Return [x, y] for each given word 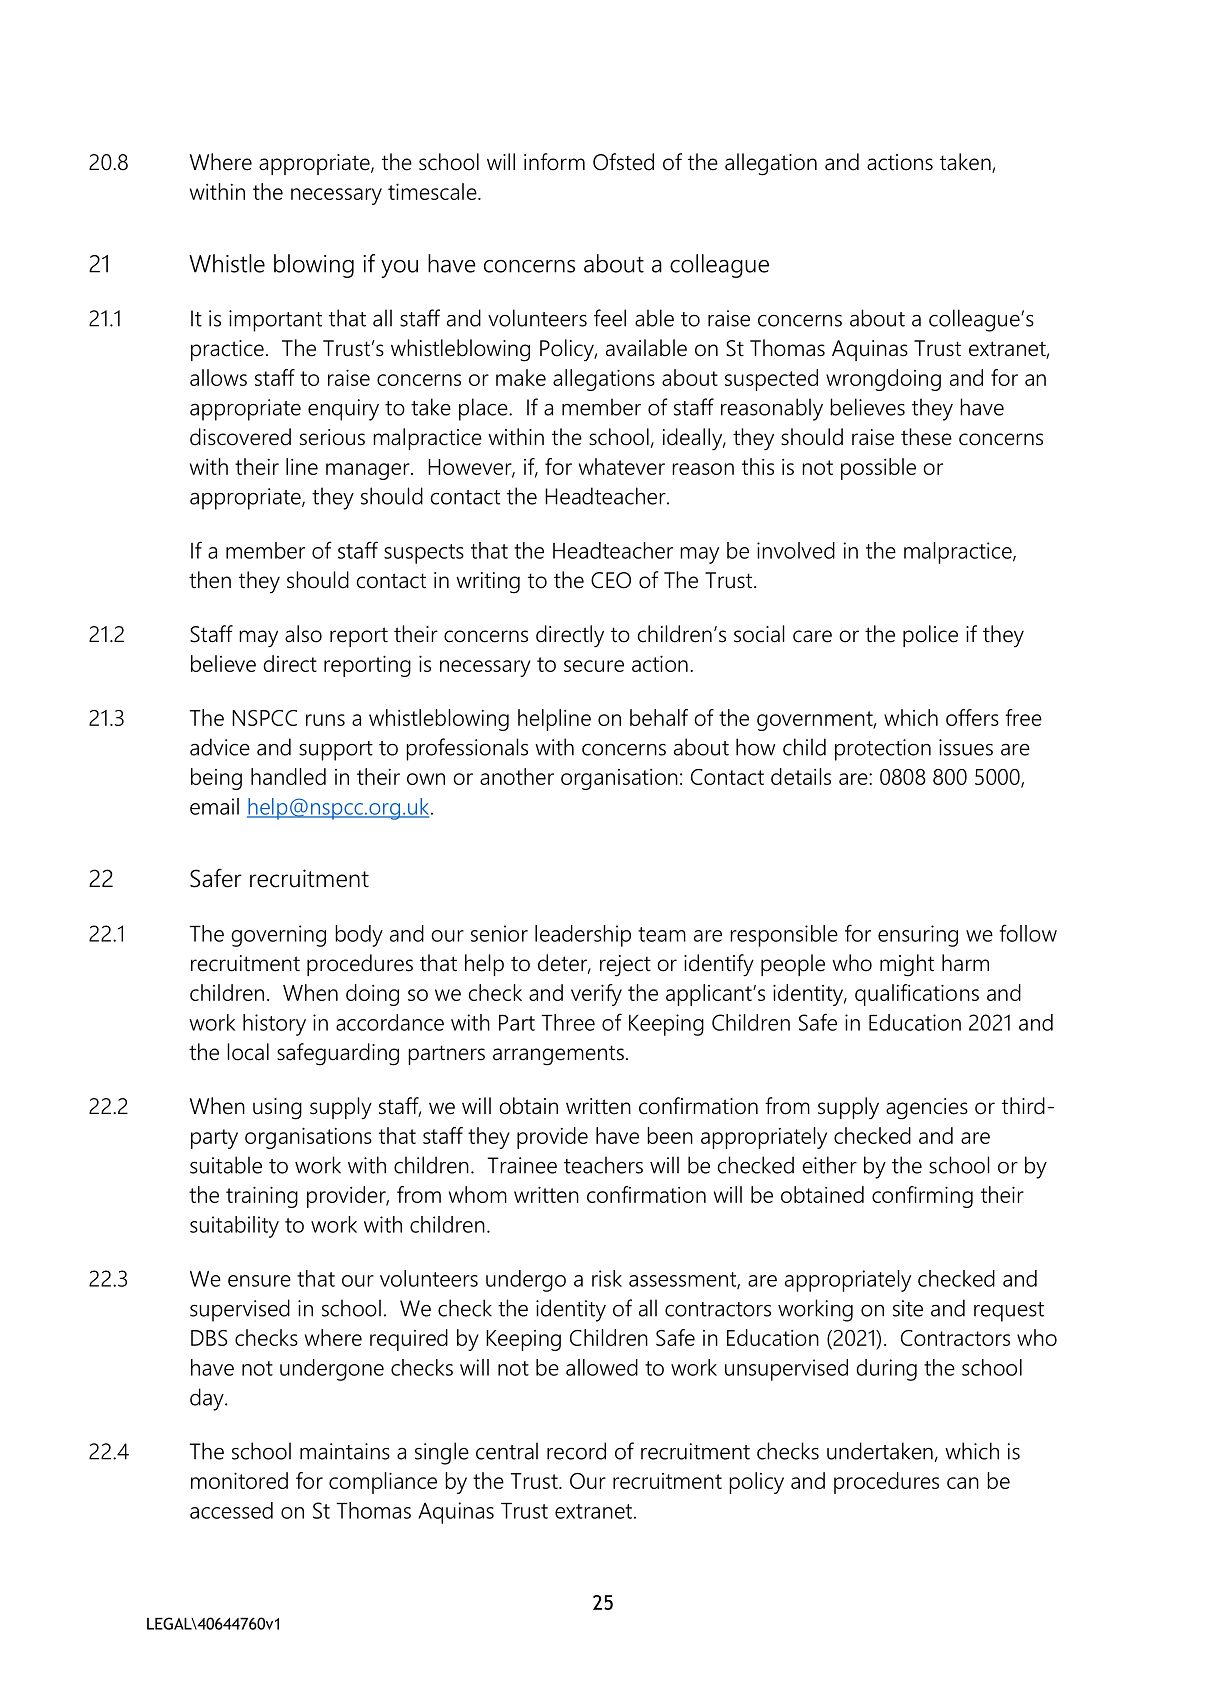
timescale [433, 191]
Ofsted [623, 162]
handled [288, 776]
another [517, 776]
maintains [345, 1451]
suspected [771, 380]
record [576, 1451]
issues [966, 747]
